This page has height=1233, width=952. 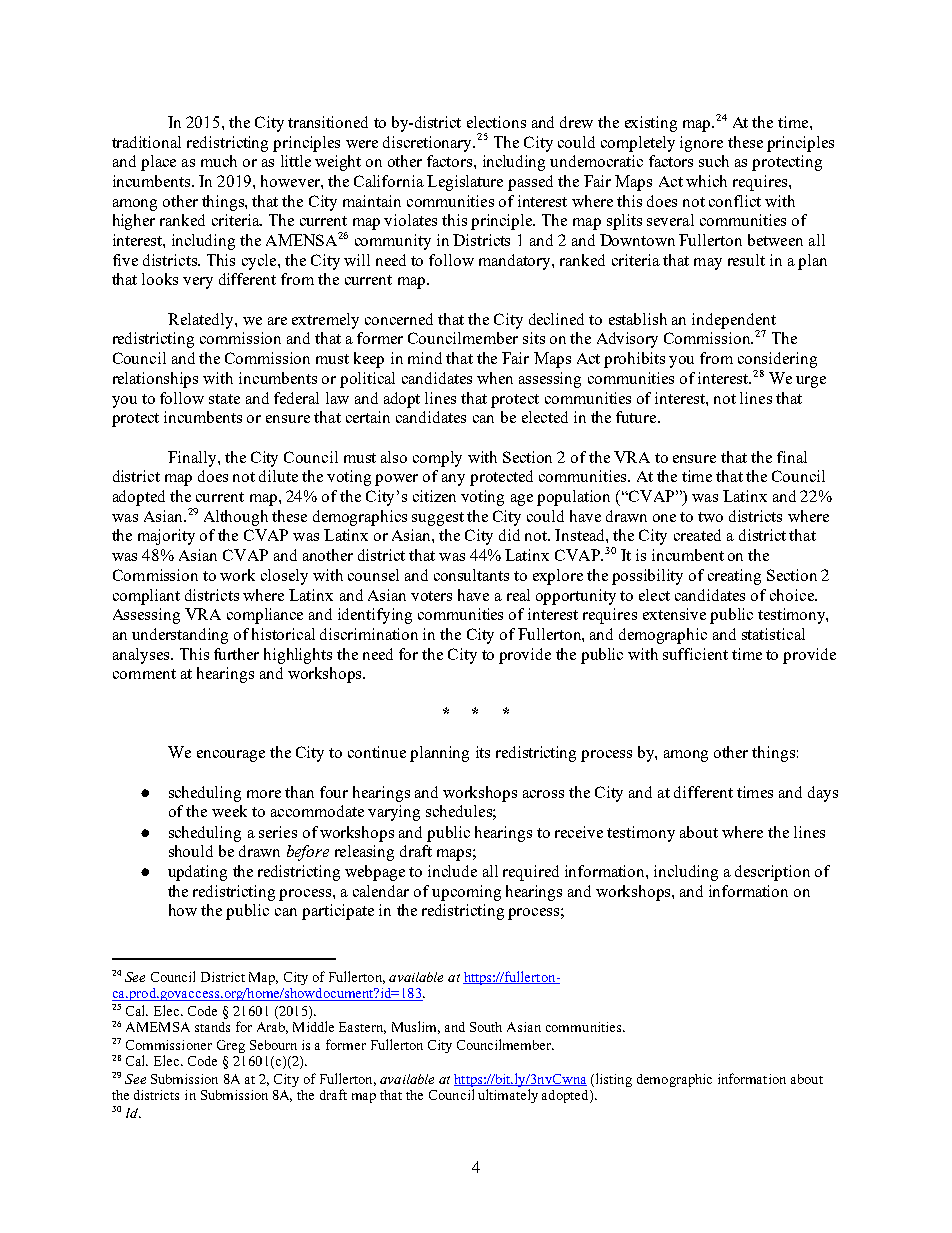 What do you see at coordinates (431, 596) in the page?
I see `voters` at bounding box center [431, 596].
